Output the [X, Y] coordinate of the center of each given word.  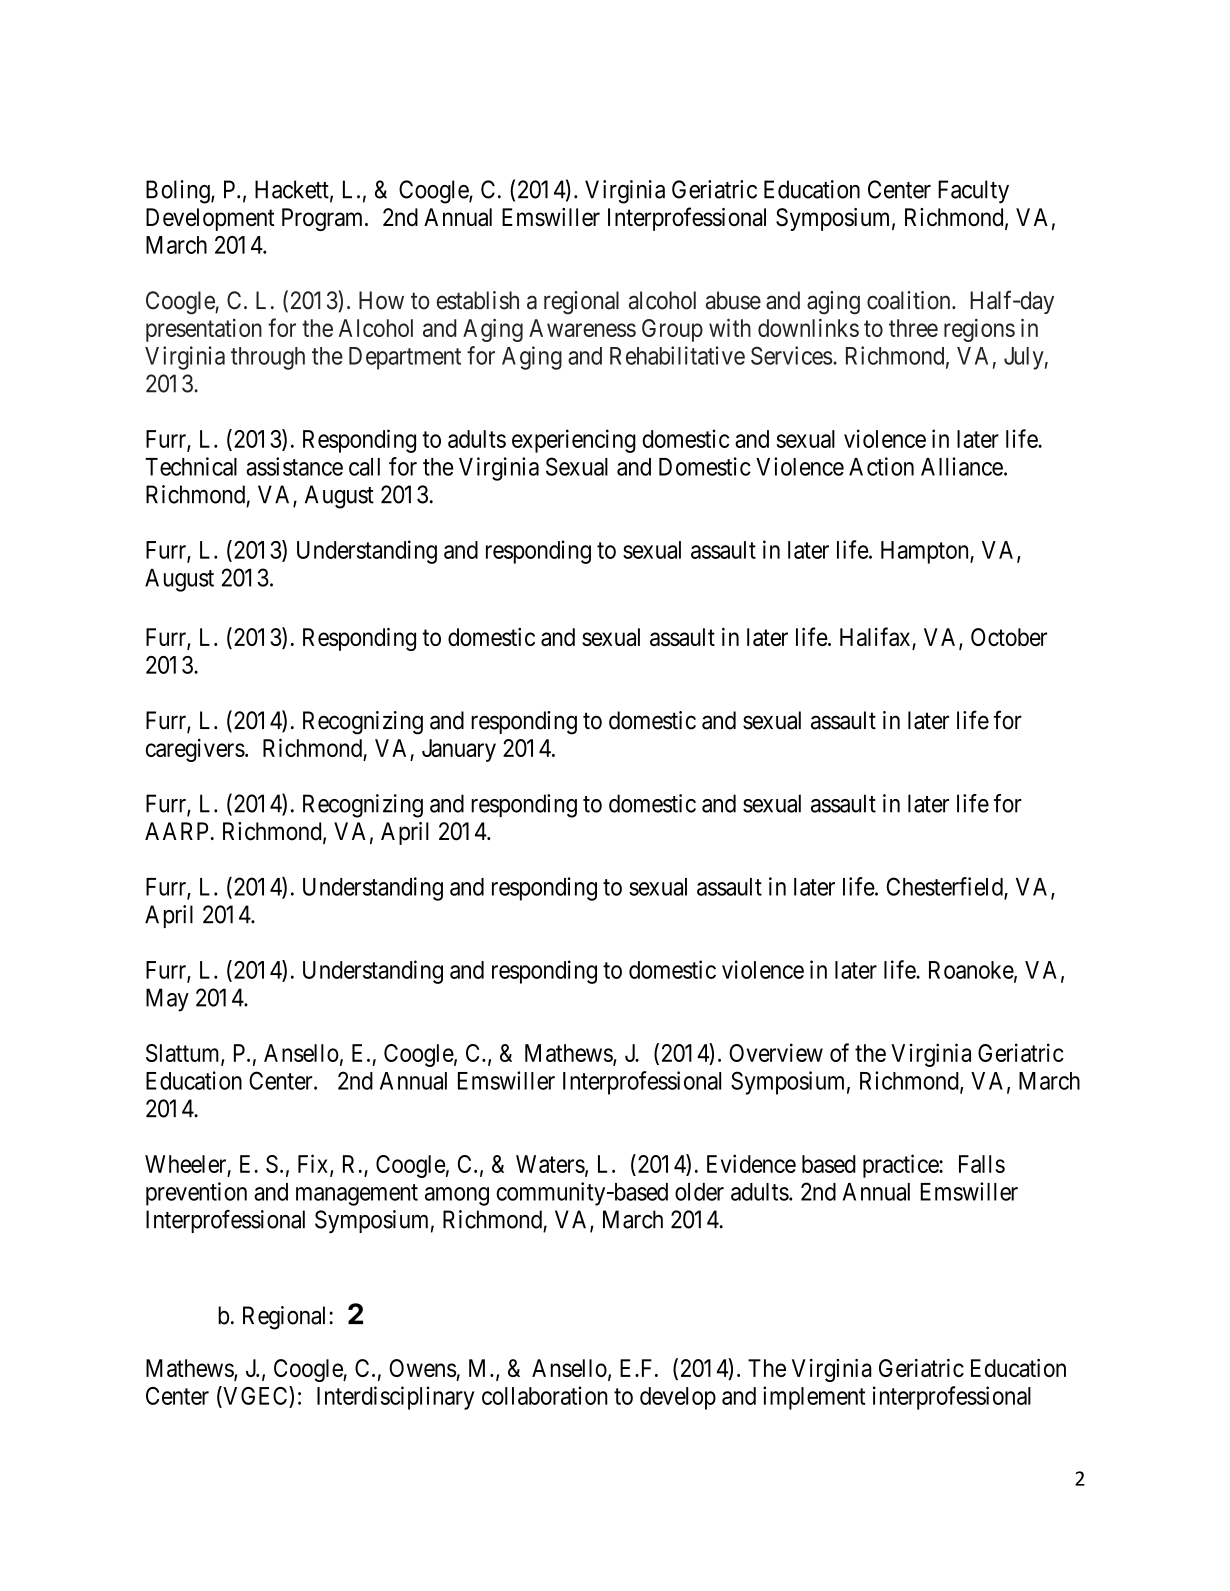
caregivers [195, 750]
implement [814, 1398]
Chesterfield [945, 887]
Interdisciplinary [395, 1398]
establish [478, 300]
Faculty [973, 191]
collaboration [545, 1395]
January [459, 750]
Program [324, 219]
